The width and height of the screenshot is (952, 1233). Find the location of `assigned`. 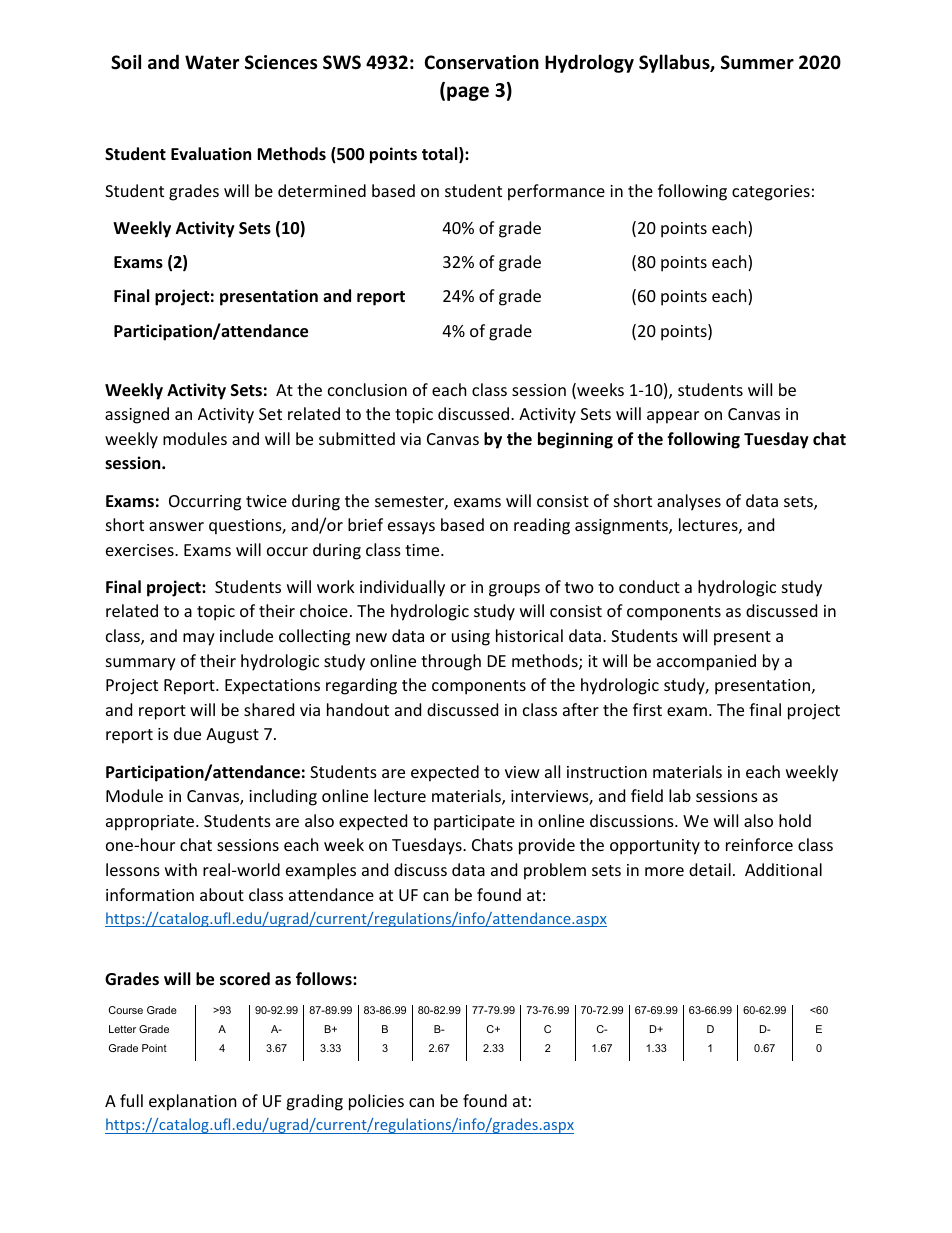

assigned is located at coordinates (137, 415).
